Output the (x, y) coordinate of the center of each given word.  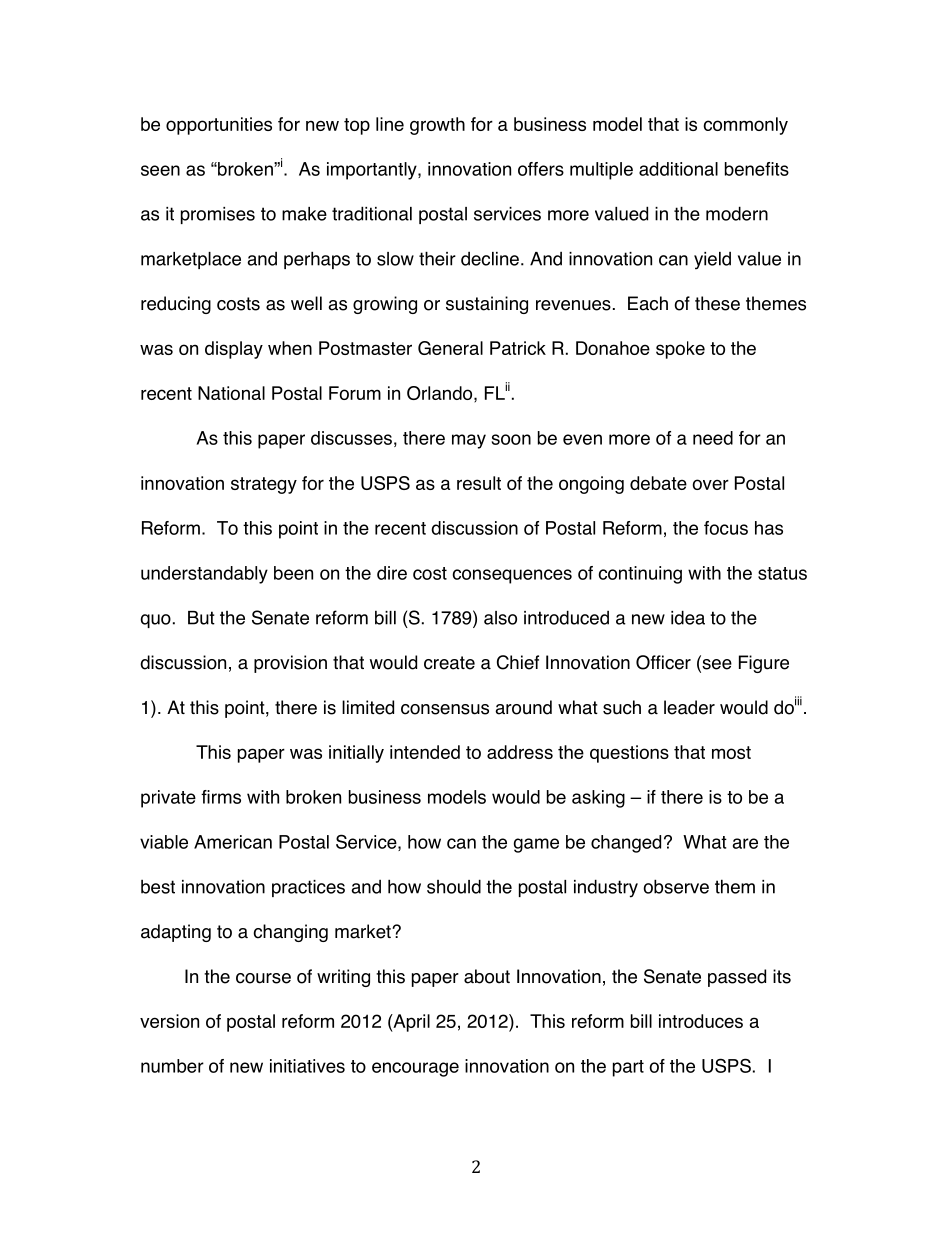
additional (678, 169)
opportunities (219, 126)
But (201, 618)
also (500, 618)
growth (437, 126)
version (169, 1021)
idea (688, 617)
